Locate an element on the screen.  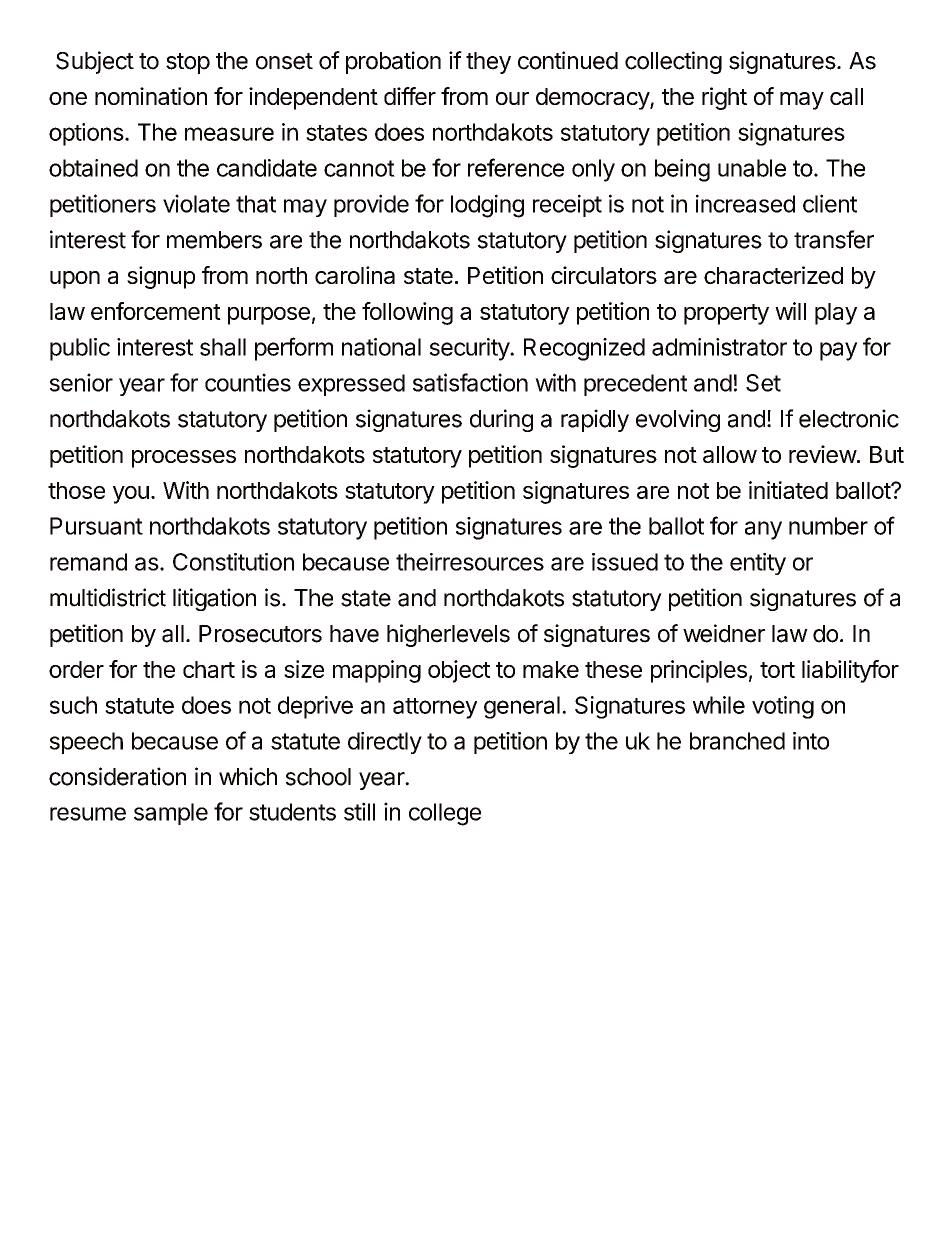
processes is located at coordinates (184, 459).
